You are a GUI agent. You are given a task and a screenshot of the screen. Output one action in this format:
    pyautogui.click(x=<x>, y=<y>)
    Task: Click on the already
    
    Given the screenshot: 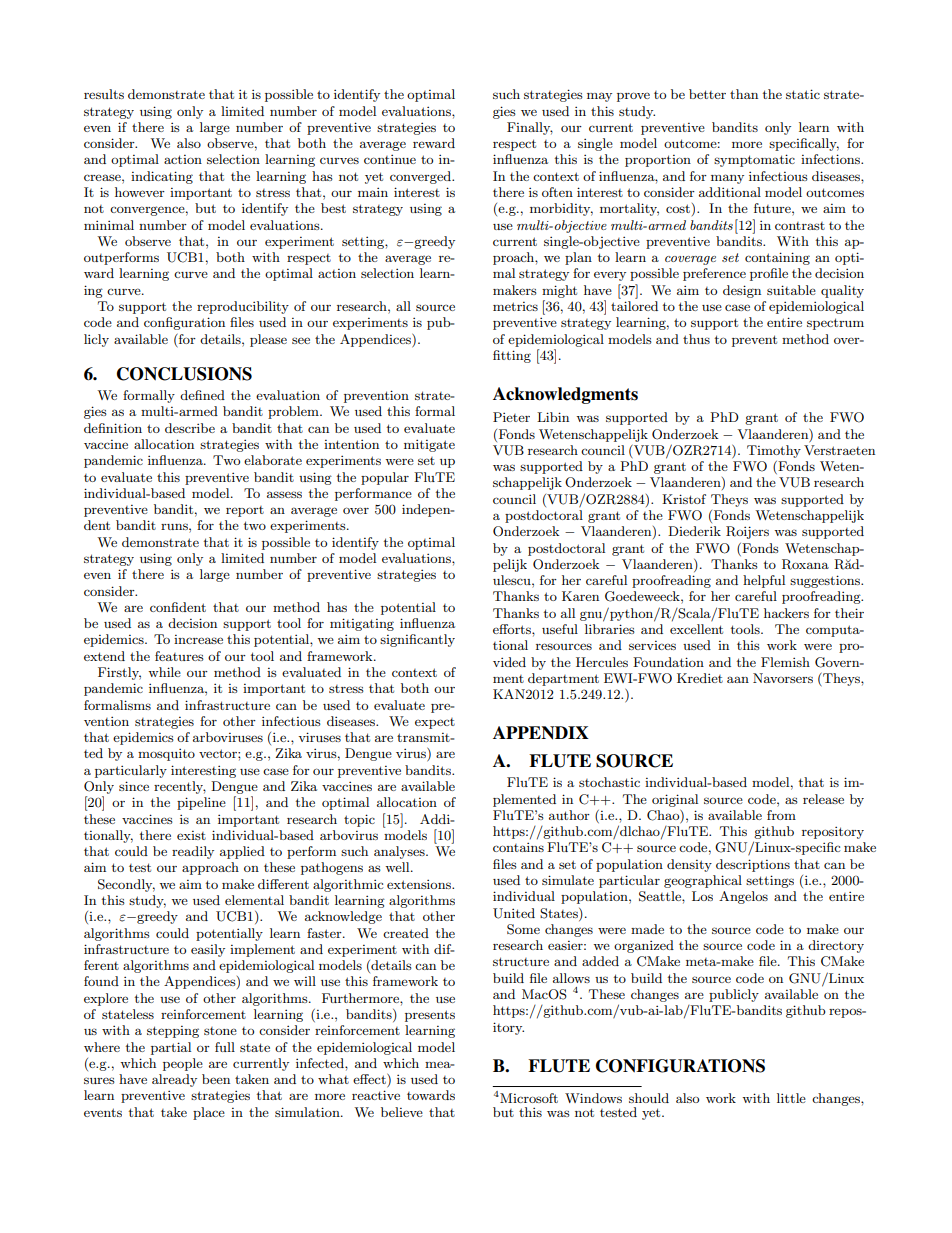 What is the action you would take?
    pyautogui.click(x=174, y=1080)
